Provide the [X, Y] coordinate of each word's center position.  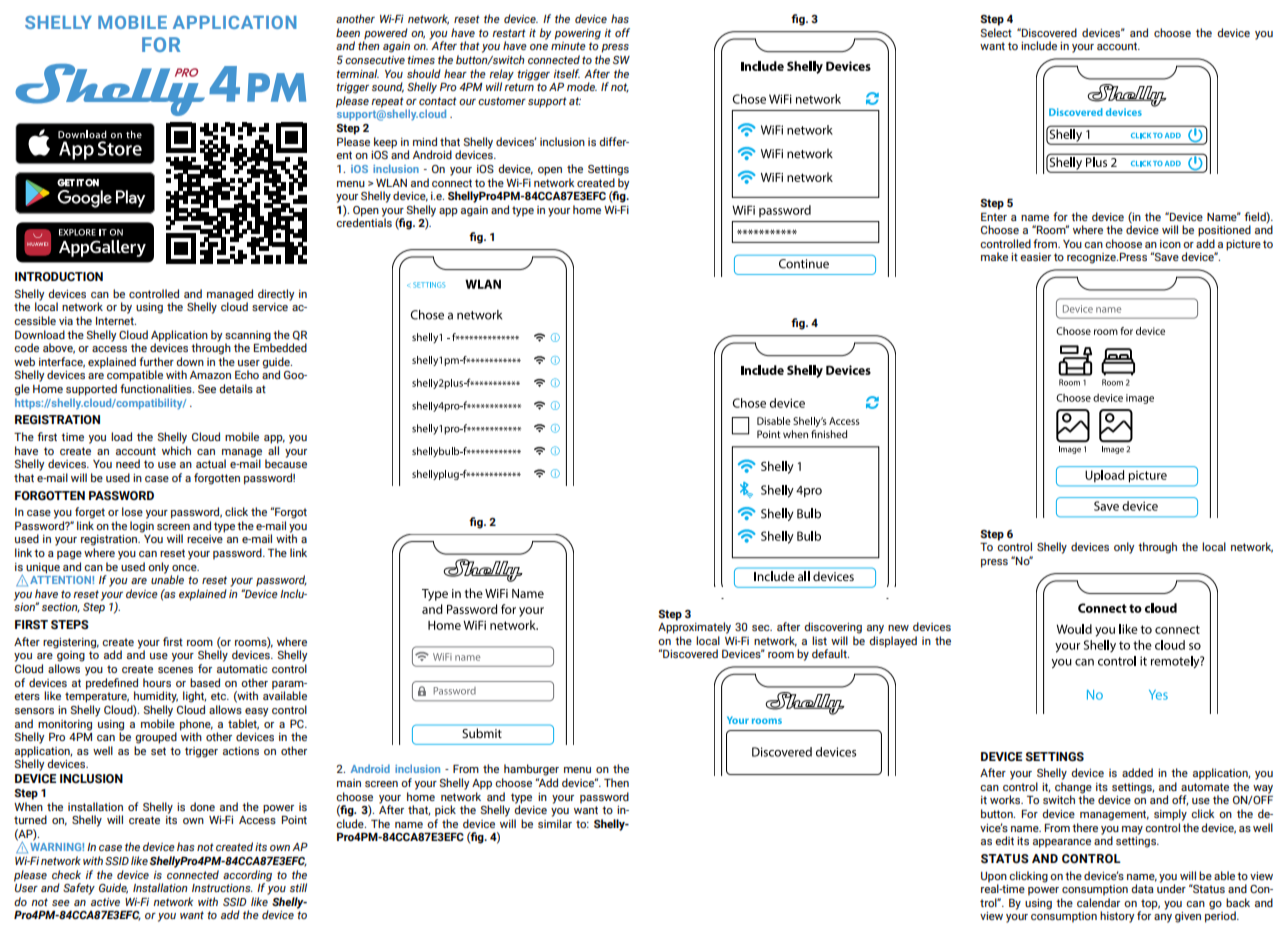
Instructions [222, 888]
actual [211, 463]
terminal [357, 73]
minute [568, 46]
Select [996, 32]
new [898, 628]
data [1142, 888]
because [286, 462]
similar [555, 823]
